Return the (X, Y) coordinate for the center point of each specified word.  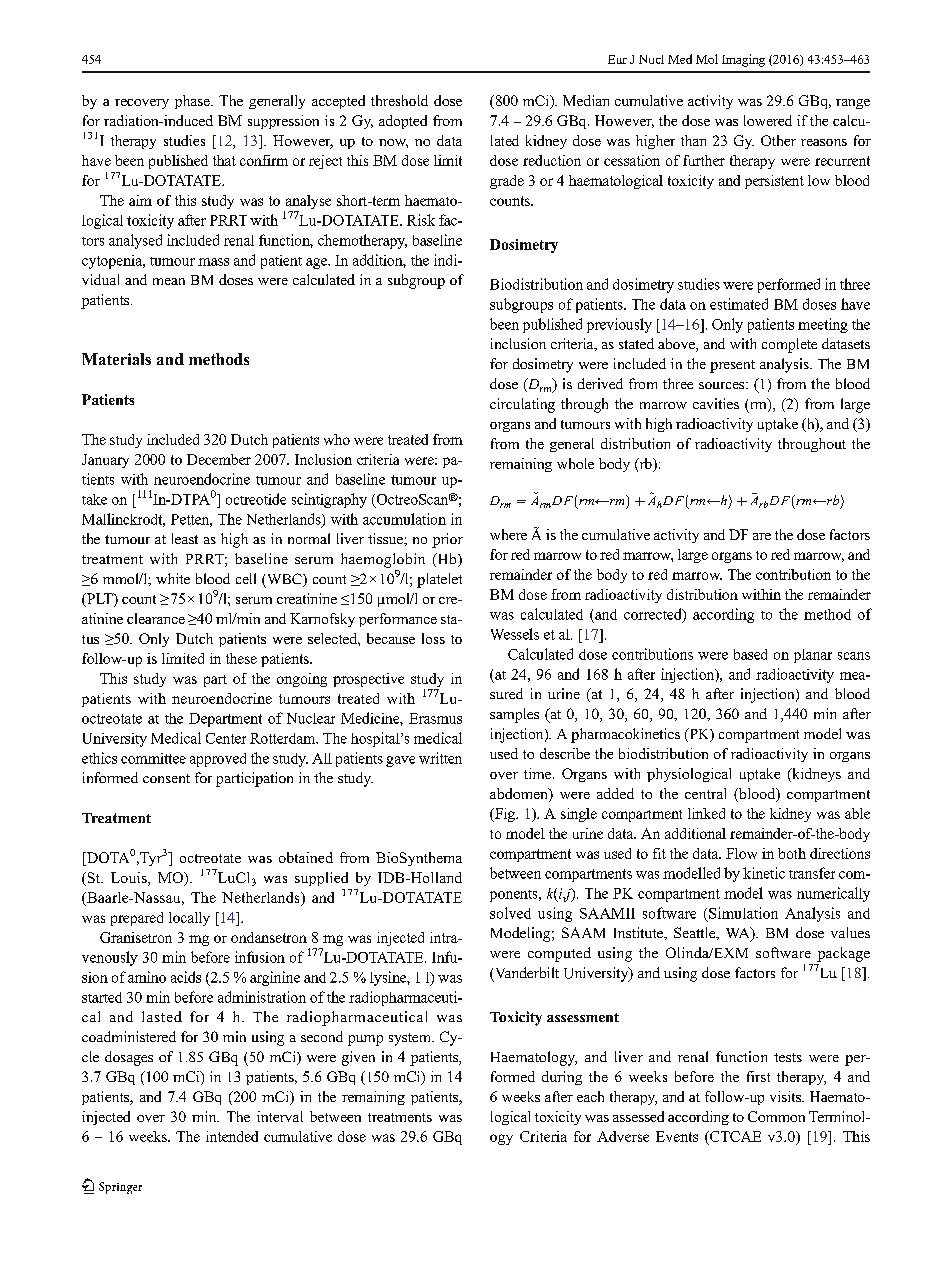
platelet (439, 580)
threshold (399, 100)
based (750, 654)
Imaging (743, 60)
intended (232, 1136)
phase (193, 102)
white (173, 578)
